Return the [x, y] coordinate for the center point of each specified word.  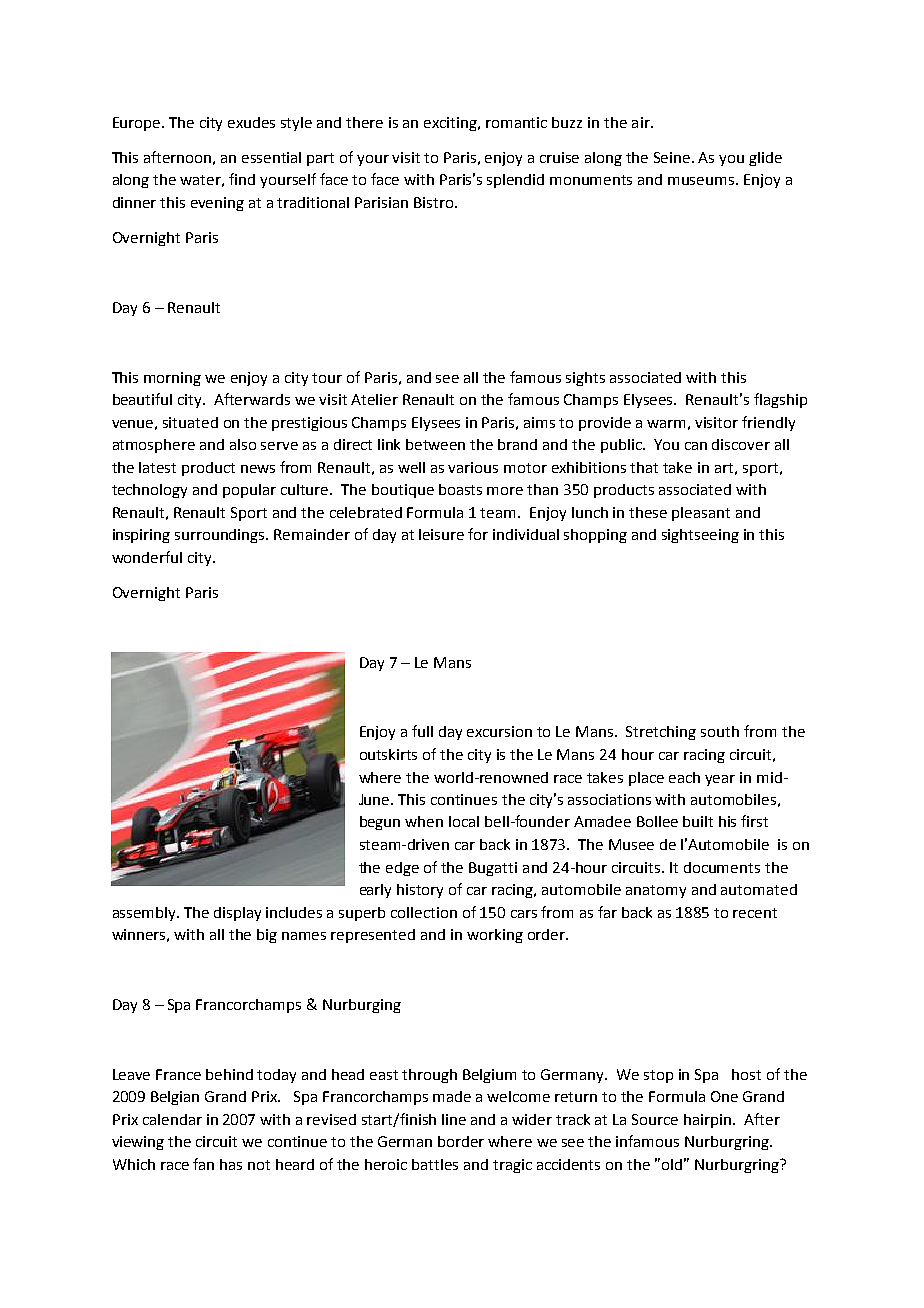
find [242, 179]
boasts [460, 489]
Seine [673, 157]
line [454, 1119]
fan [203, 1164]
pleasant [701, 514]
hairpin [709, 1121]
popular [249, 491]
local [464, 821]
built [698, 821]
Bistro [435, 202]
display [237, 914]
